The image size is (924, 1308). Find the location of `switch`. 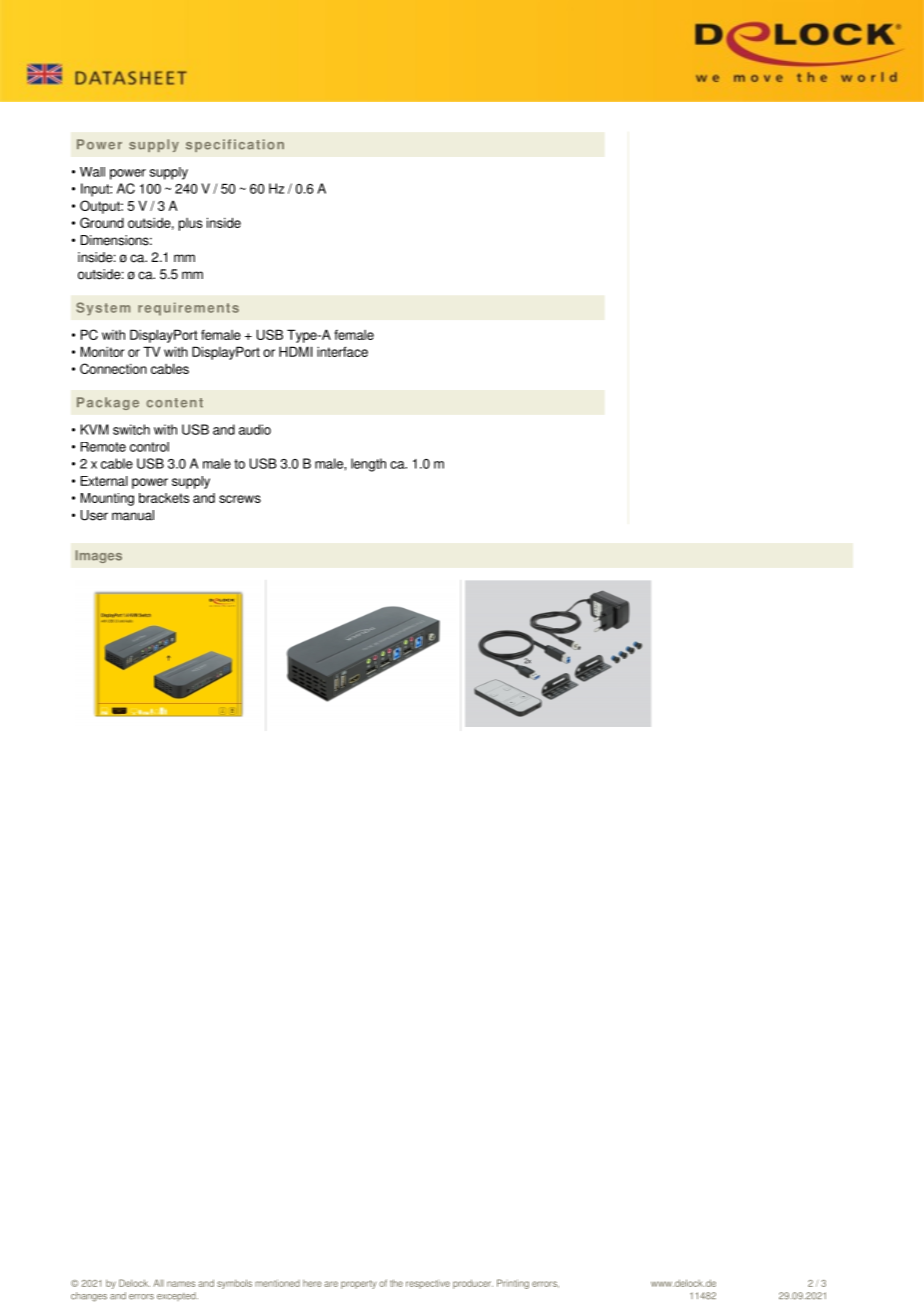

switch is located at coordinates (131, 429).
